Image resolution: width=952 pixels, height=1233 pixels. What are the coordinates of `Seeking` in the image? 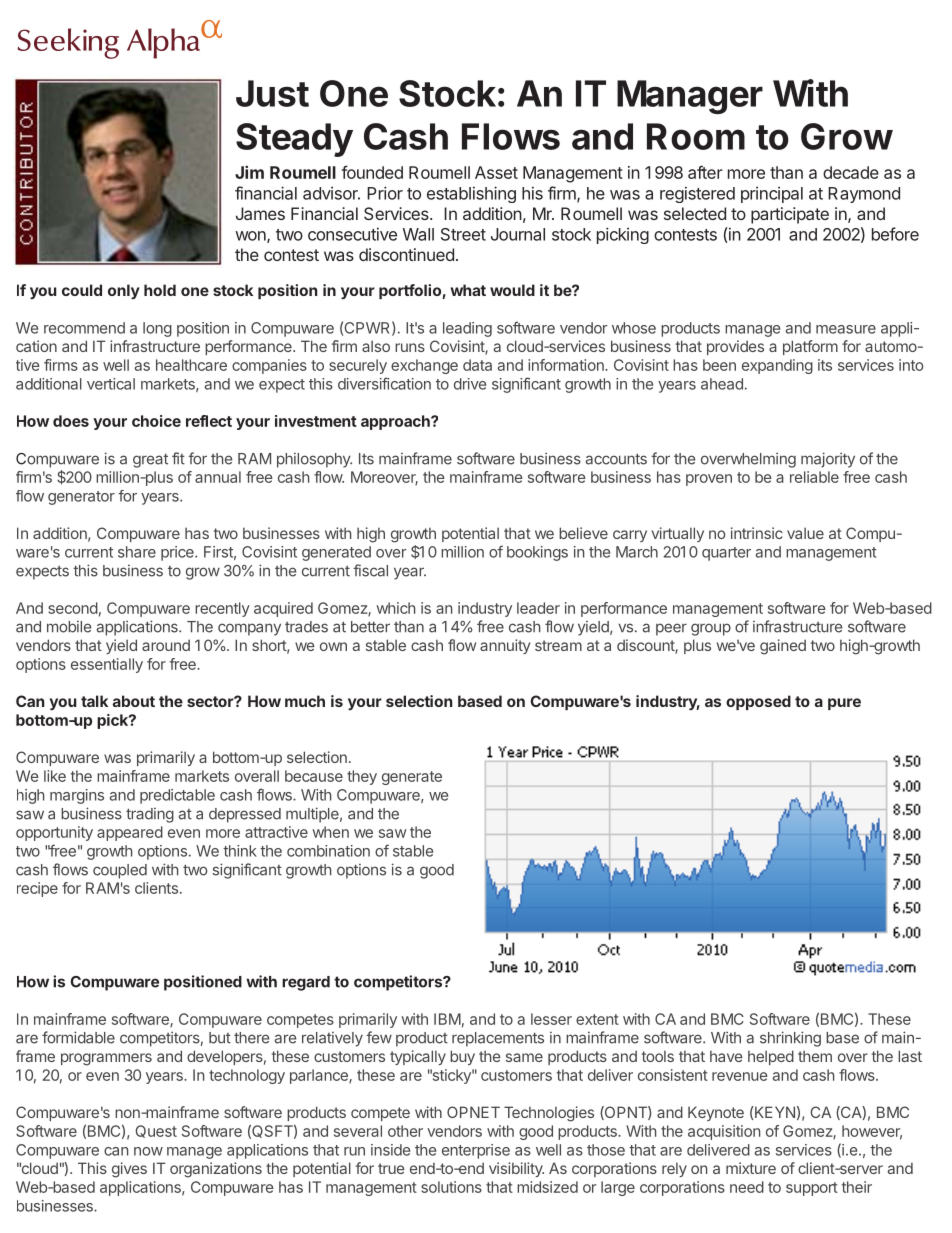 It's located at (68, 43).
